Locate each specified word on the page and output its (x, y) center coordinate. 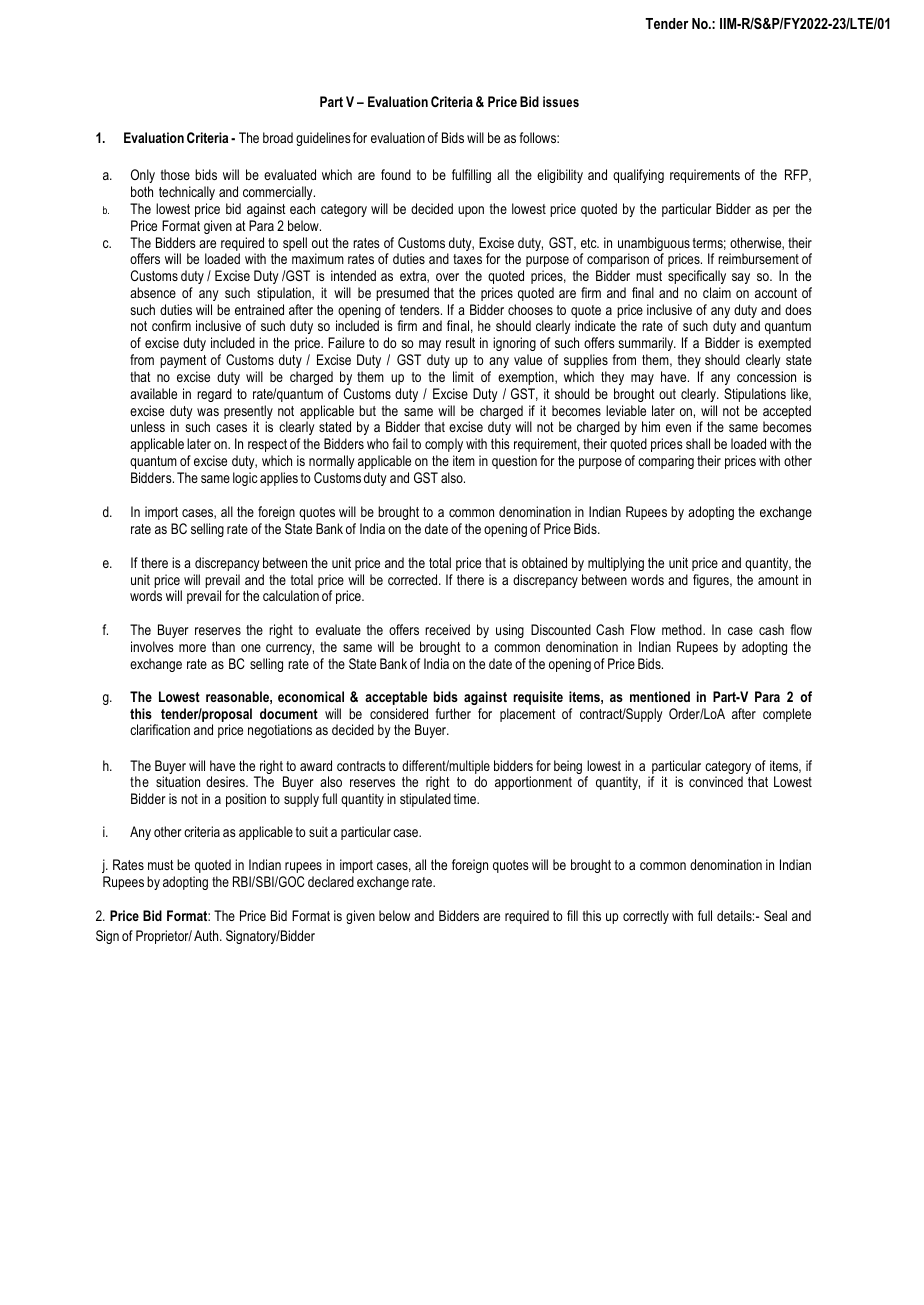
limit (463, 376)
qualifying (638, 176)
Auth (207, 935)
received (447, 629)
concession (766, 376)
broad (278, 137)
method (683, 629)
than (223, 646)
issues (561, 101)
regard (214, 395)
